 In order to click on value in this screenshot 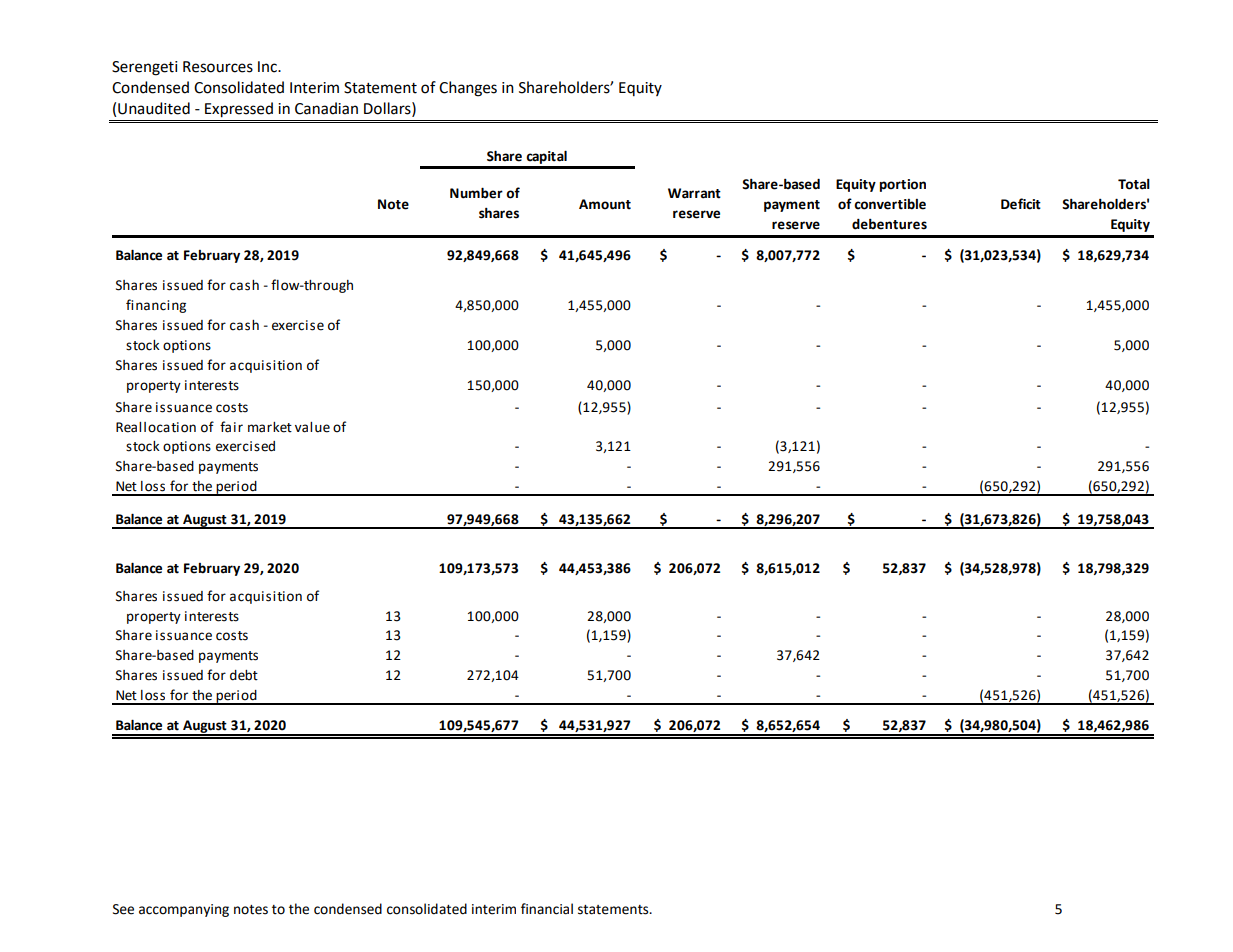, I will do `click(312, 427)`.
